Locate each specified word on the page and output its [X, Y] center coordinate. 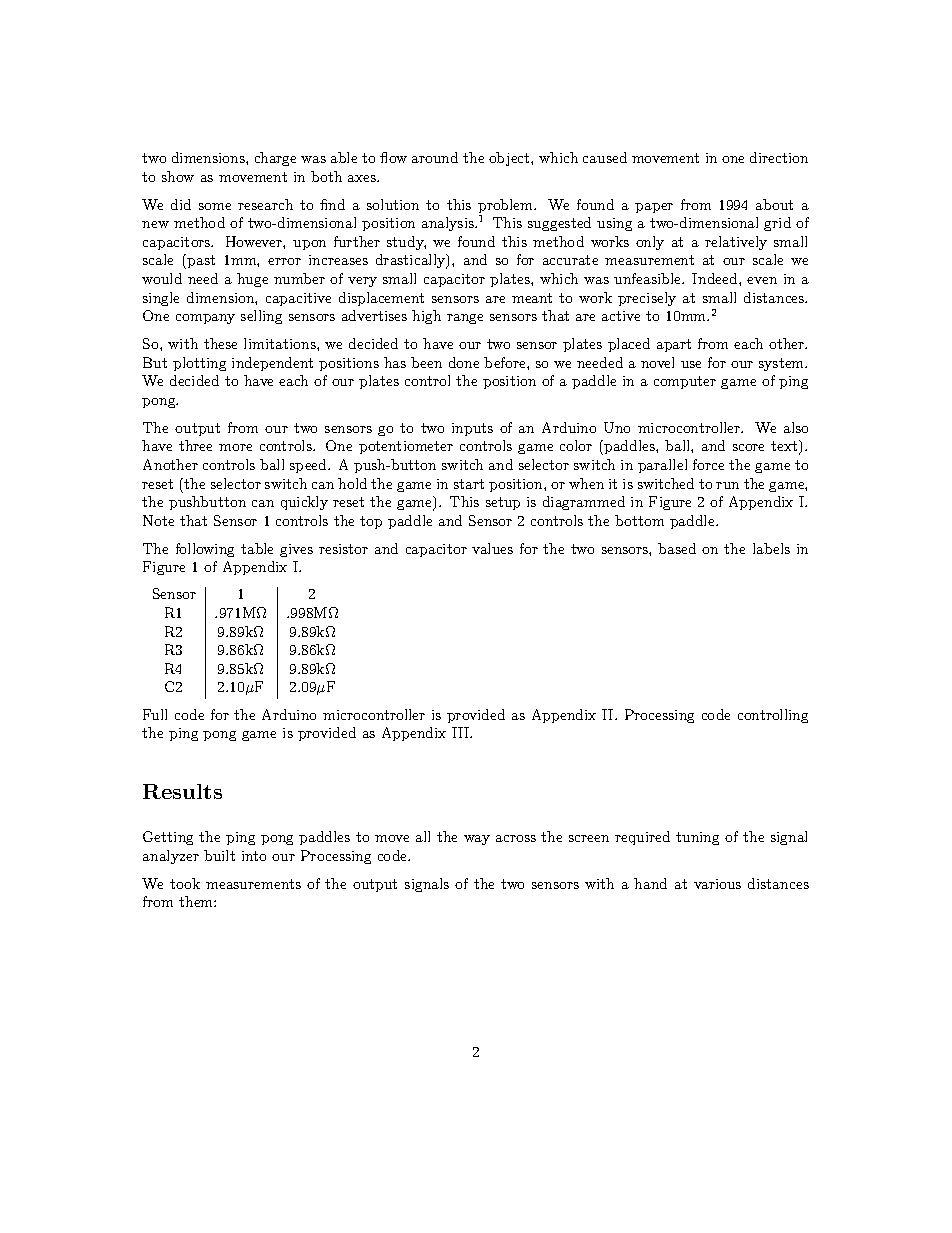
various [717, 884]
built [219, 855]
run [727, 485]
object [510, 159]
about [774, 204]
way [477, 840]
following [205, 550]
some [215, 206]
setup [503, 503]
